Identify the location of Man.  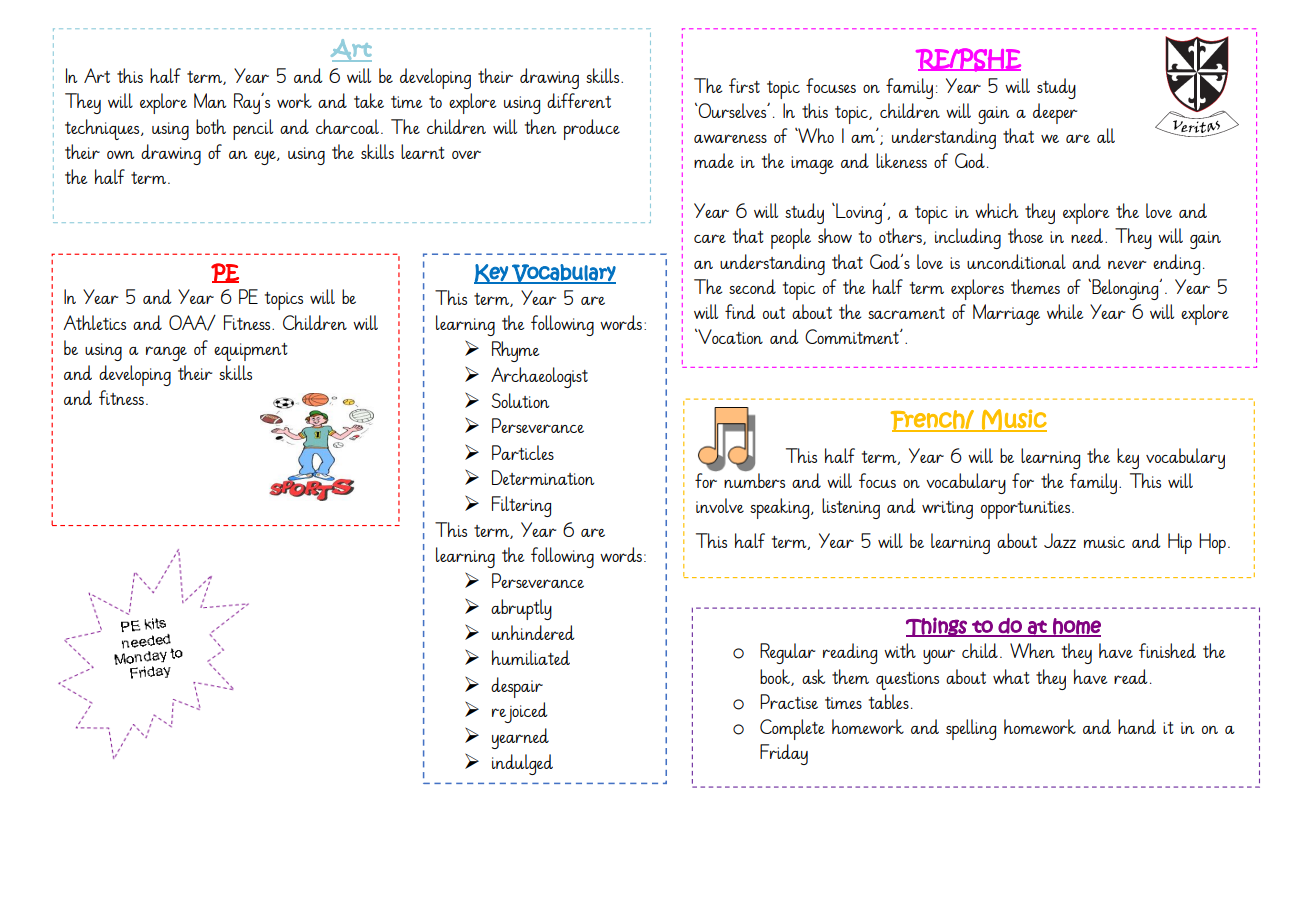
(210, 100).
